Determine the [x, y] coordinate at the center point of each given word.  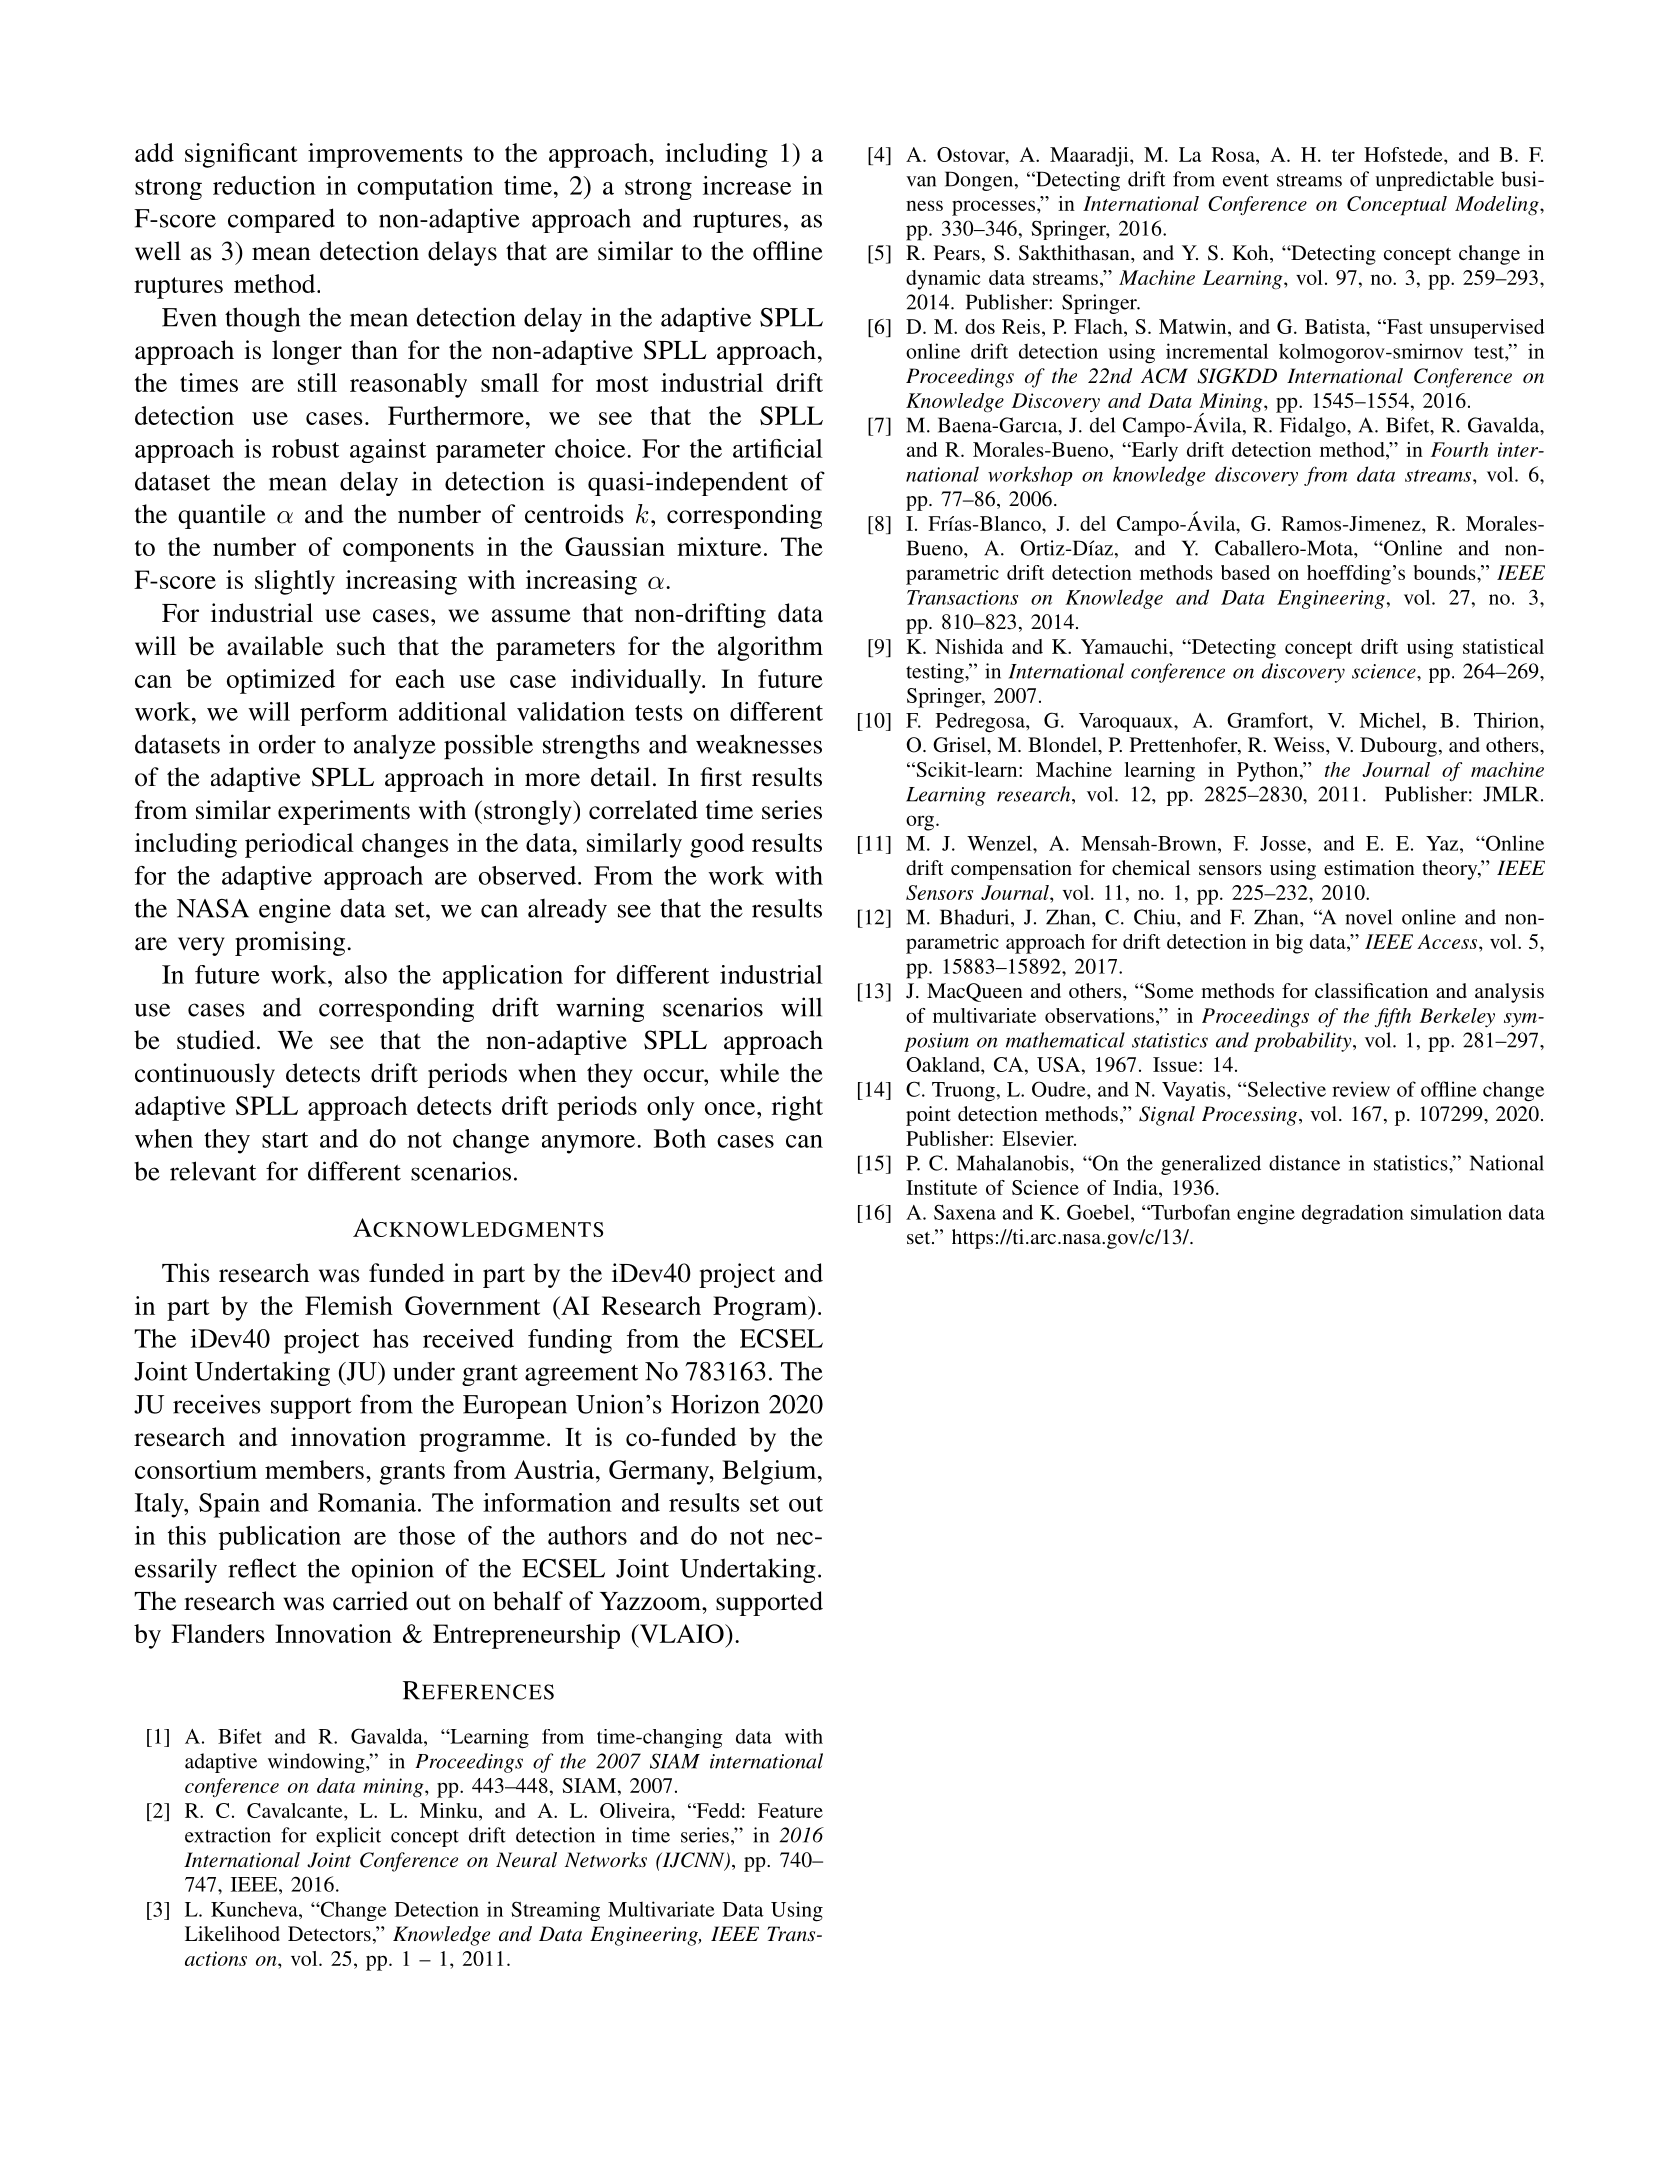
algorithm [770, 648]
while [749, 1073]
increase [747, 185]
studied [216, 1040]
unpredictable [1434, 181]
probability [1304, 1042]
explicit [348, 1837]
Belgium [770, 1472]
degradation [1353, 1214]
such [361, 646]
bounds [1445, 572]
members [314, 1469]
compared [281, 220]
